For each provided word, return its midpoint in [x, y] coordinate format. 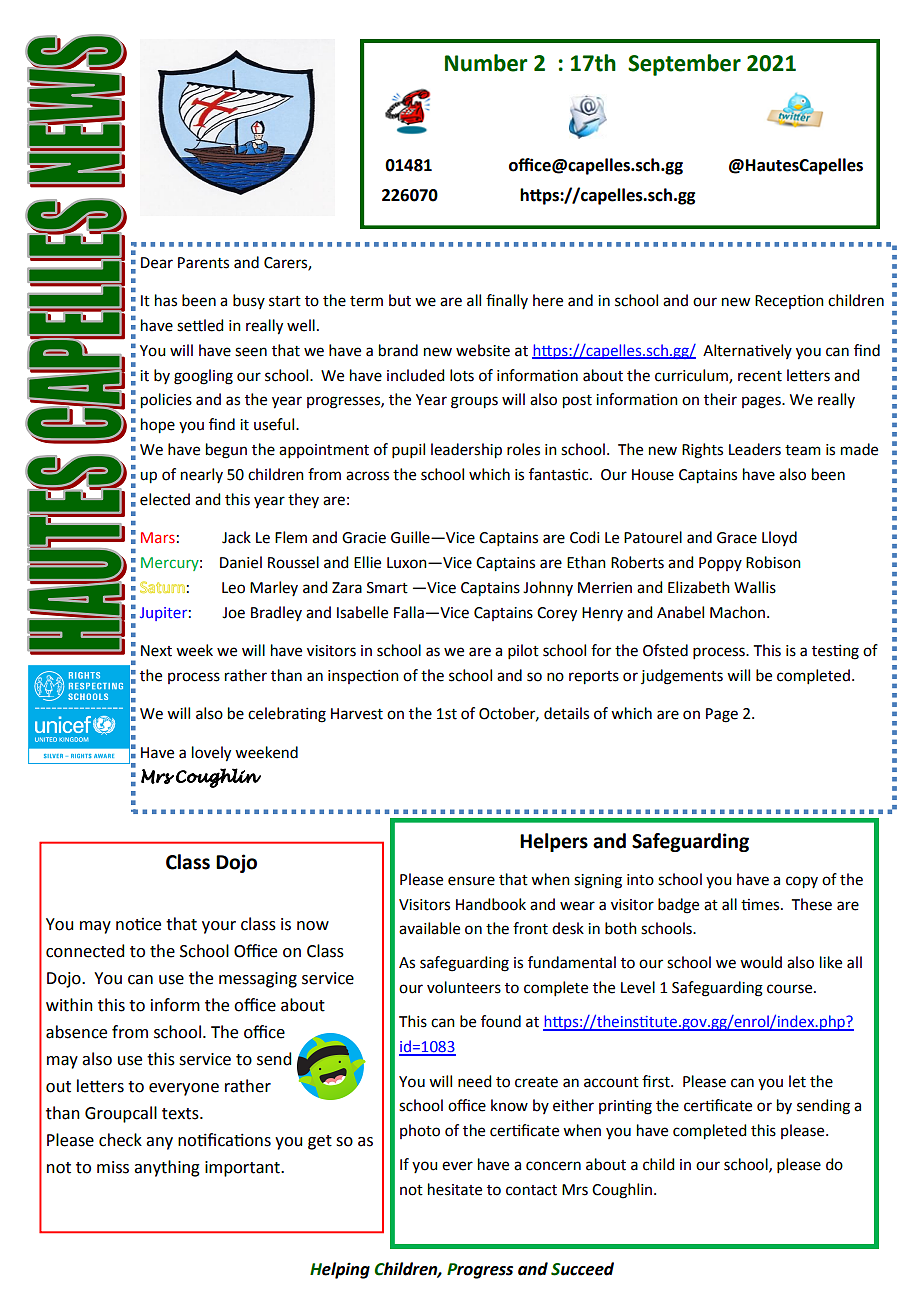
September [684, 65]
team [803, 450]
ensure [471, 881]
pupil [408, 450]
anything [167, 1168]
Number [486, 63]
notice [138, 924]
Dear [157, 263]
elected [165, 499]
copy [802, 882]
